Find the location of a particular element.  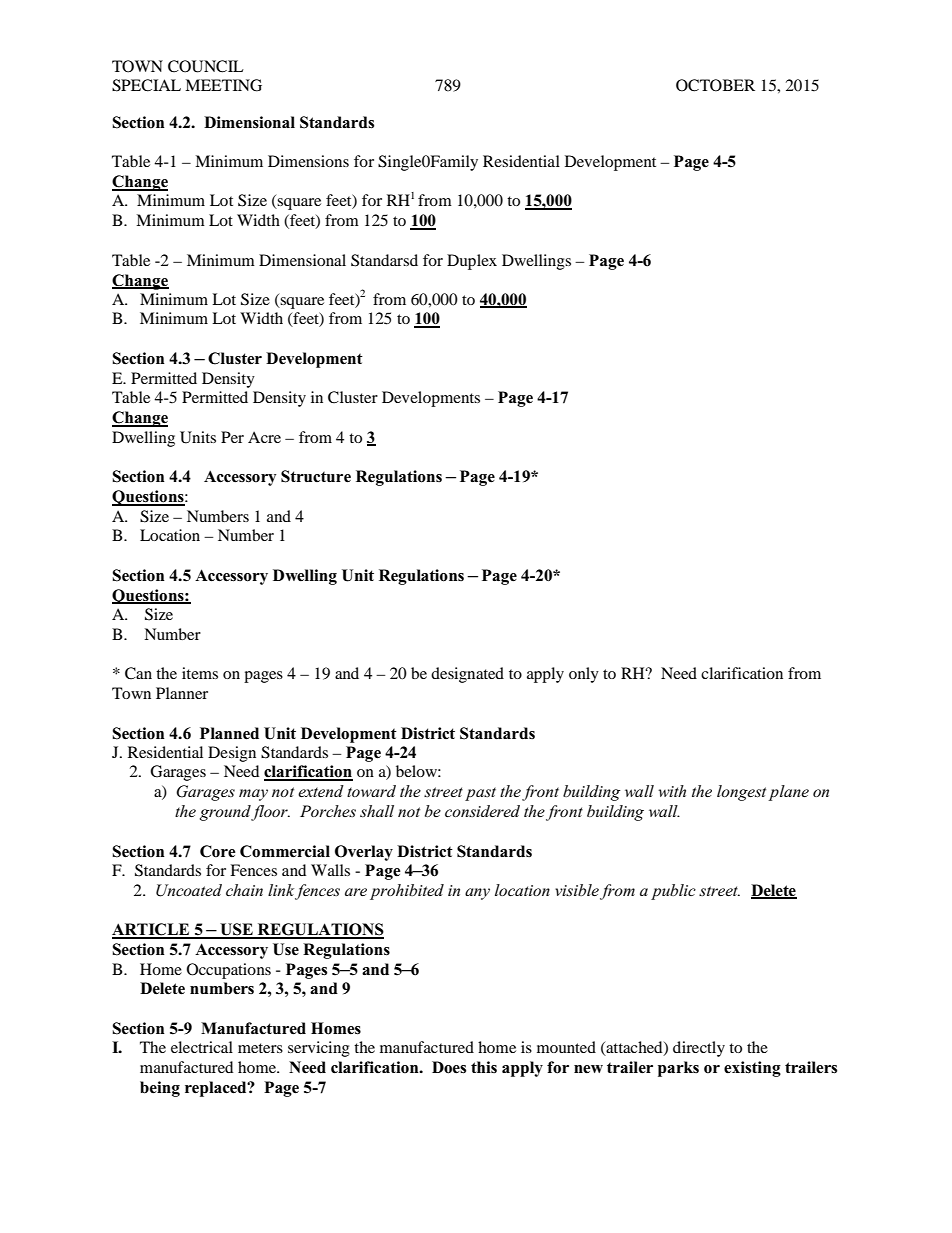

Dimensions is located at coordinates (308, 161).
